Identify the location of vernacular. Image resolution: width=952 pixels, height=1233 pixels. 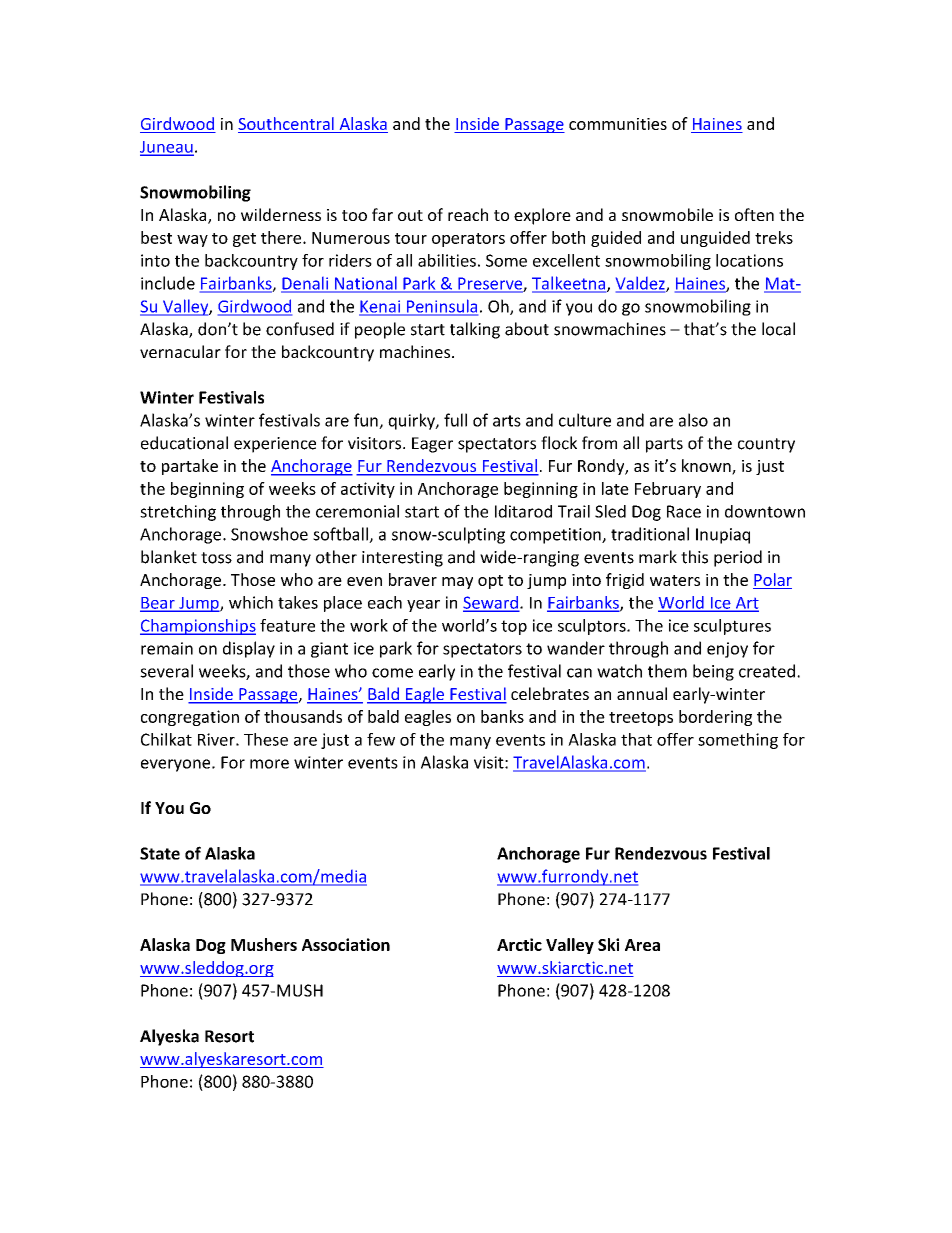
(180, 351).
